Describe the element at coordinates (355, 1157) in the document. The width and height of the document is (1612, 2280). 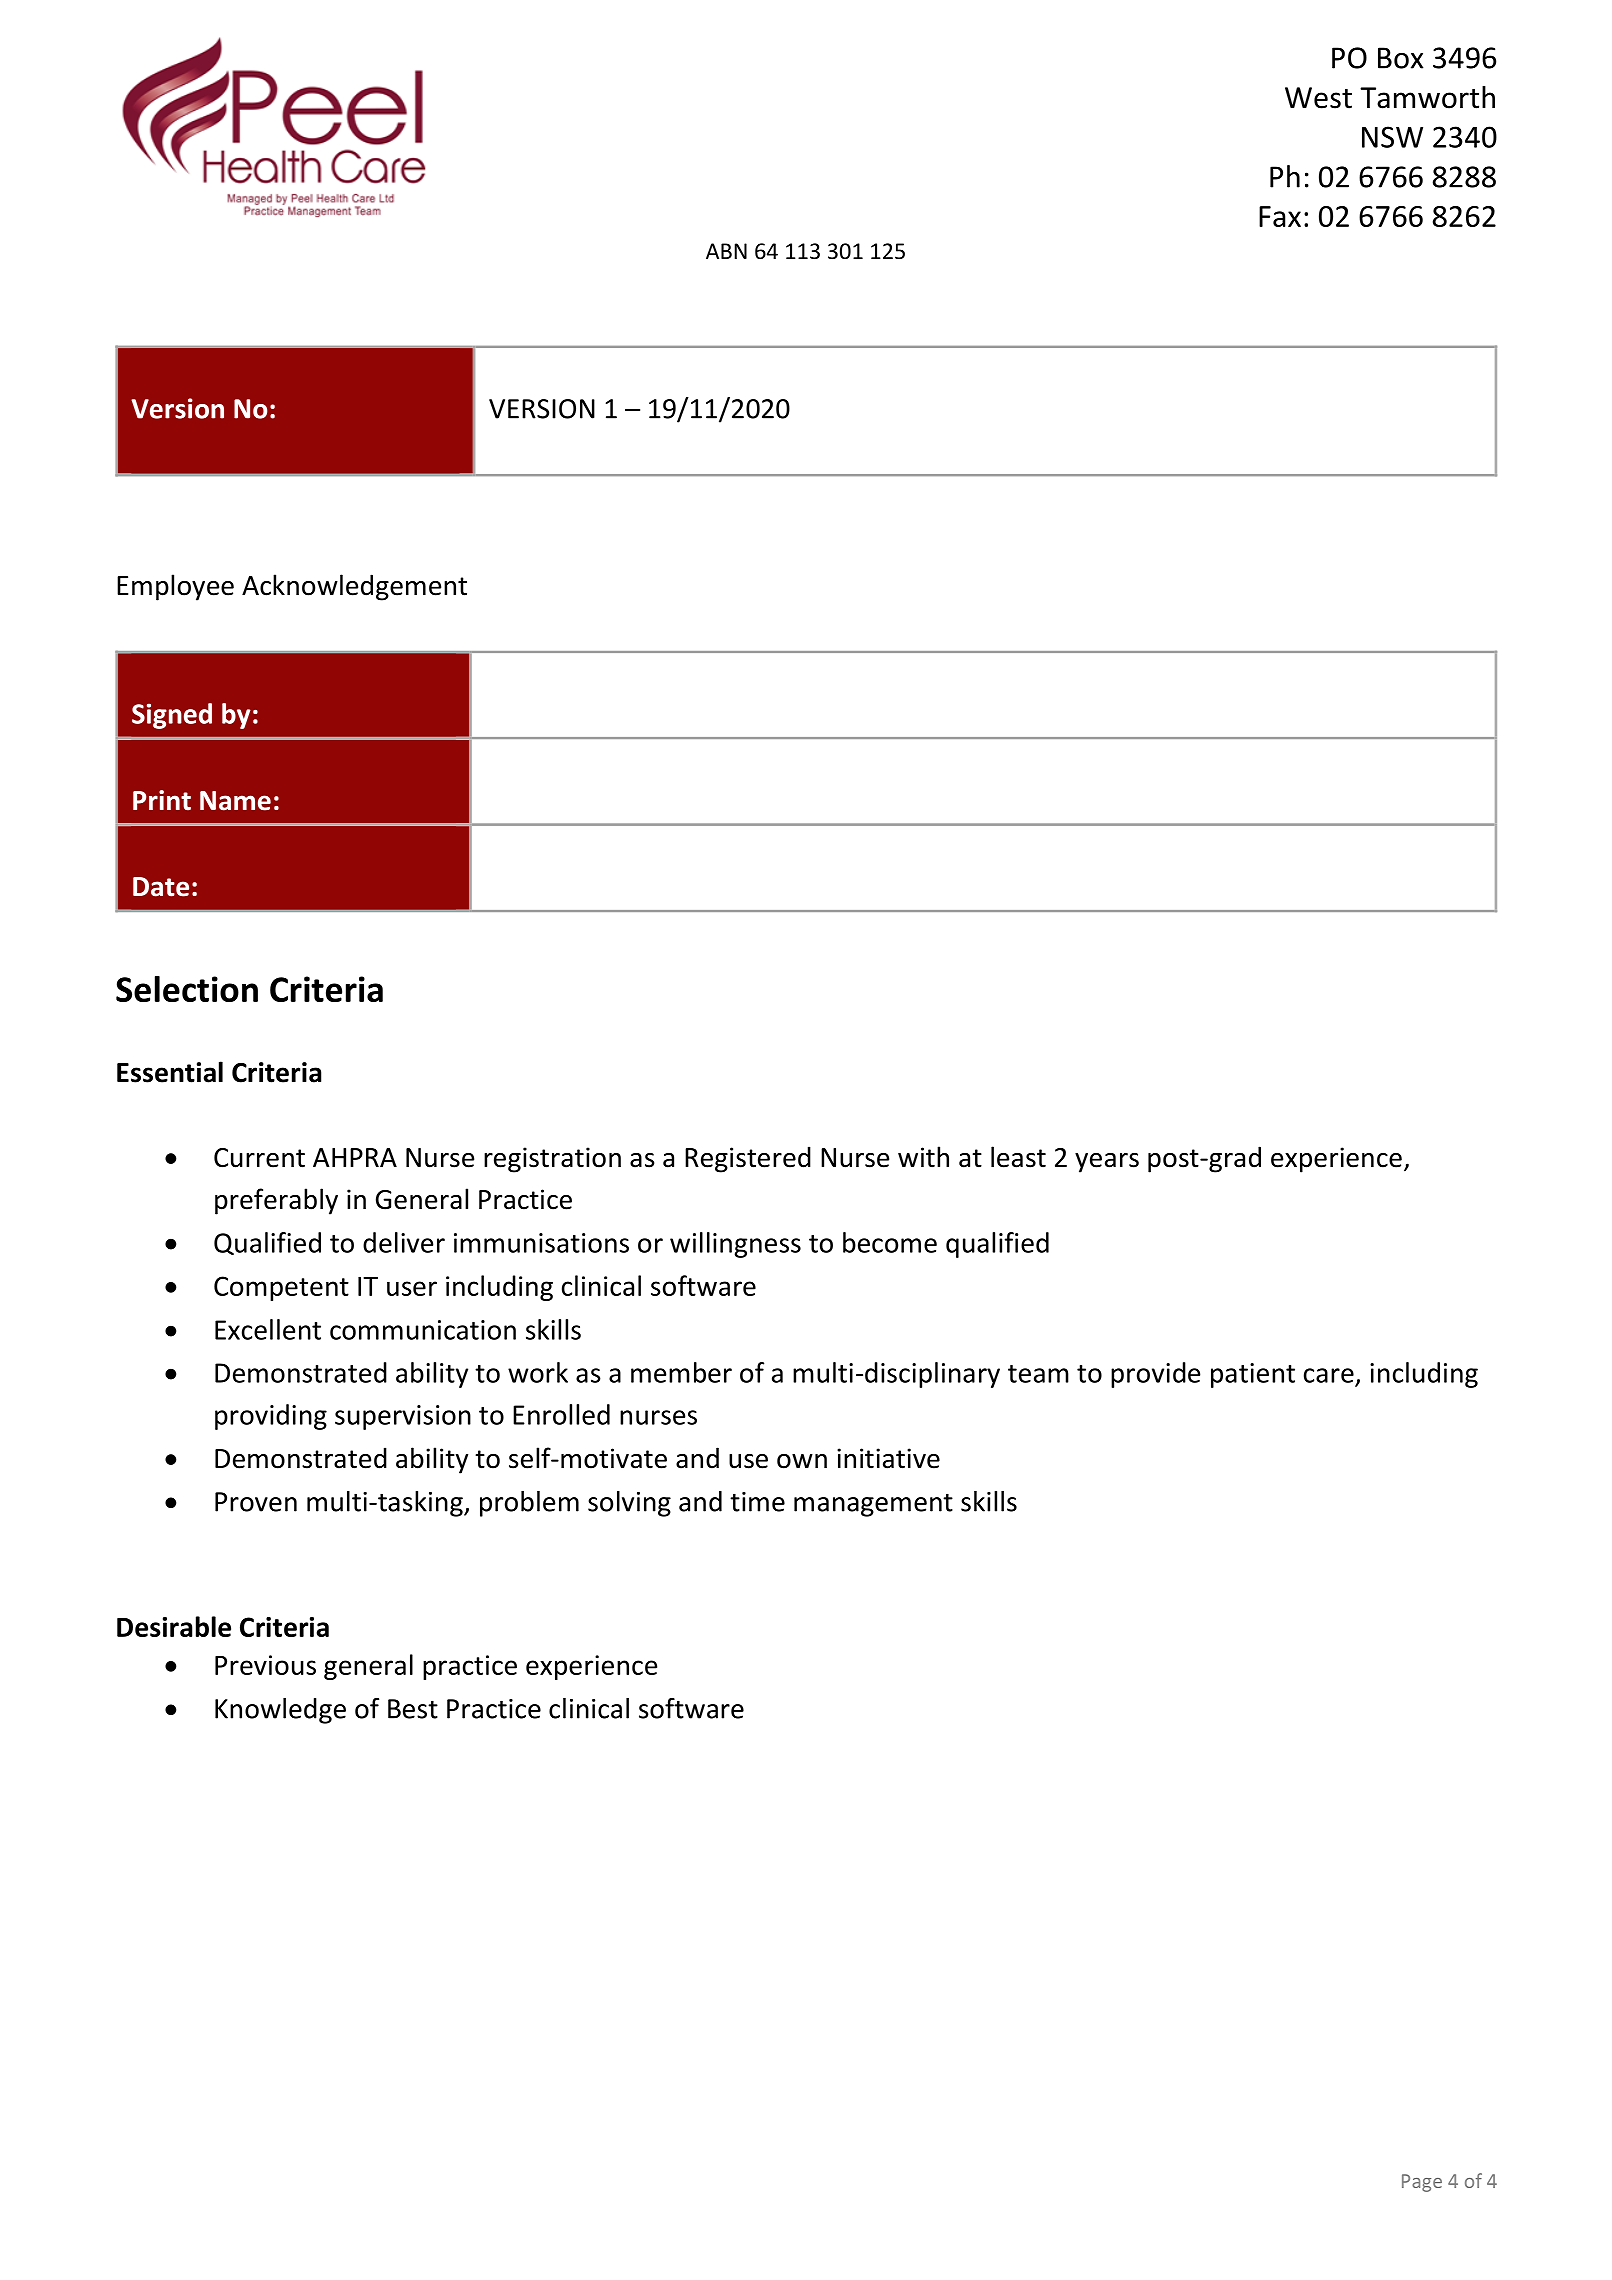
I see `AHPRA` at that location.
